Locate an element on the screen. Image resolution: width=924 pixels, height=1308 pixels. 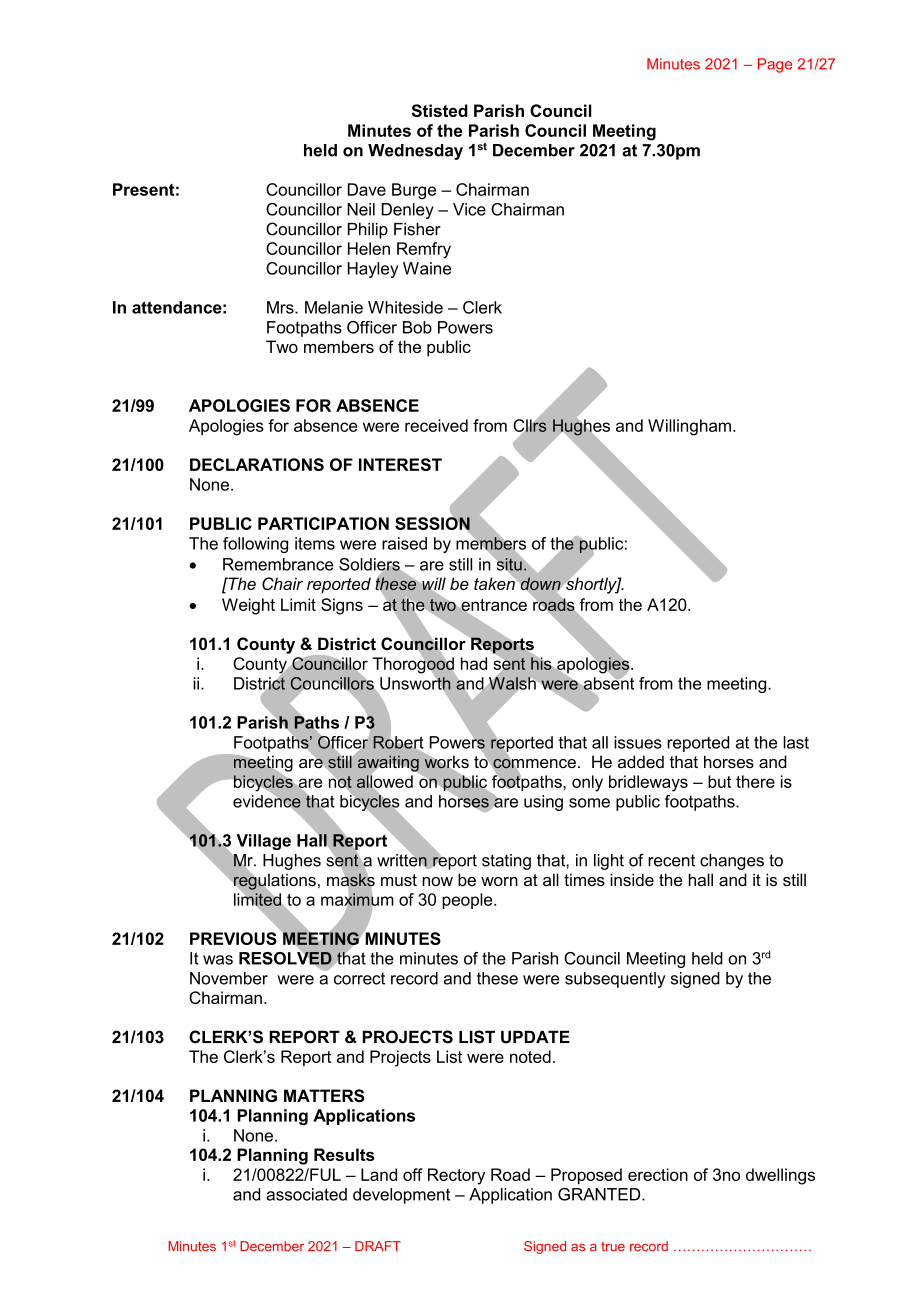
last is located at coordinates (796, 742).
